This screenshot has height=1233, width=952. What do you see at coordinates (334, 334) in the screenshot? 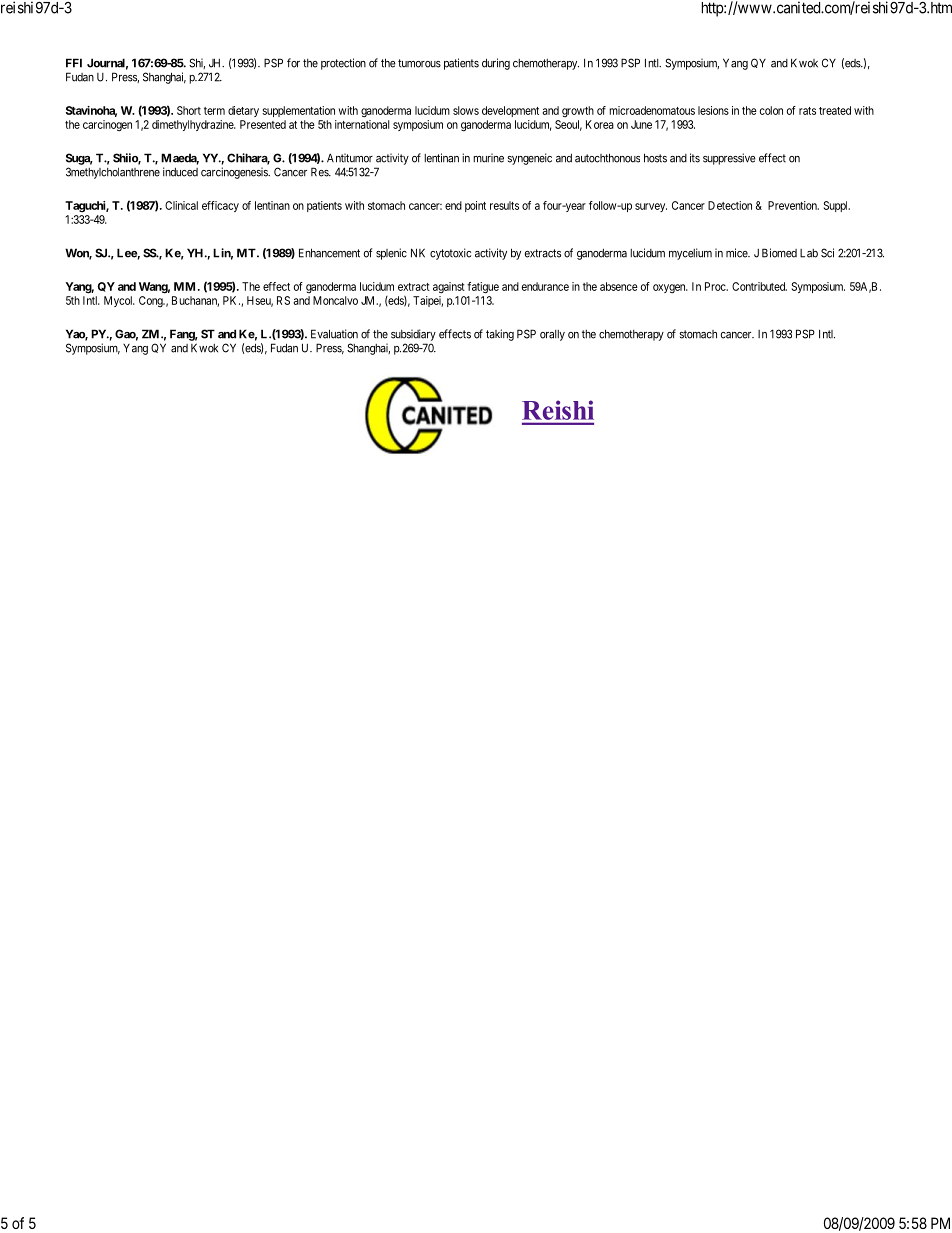
I see `Evaluation` at bounding box center [334, 334].
